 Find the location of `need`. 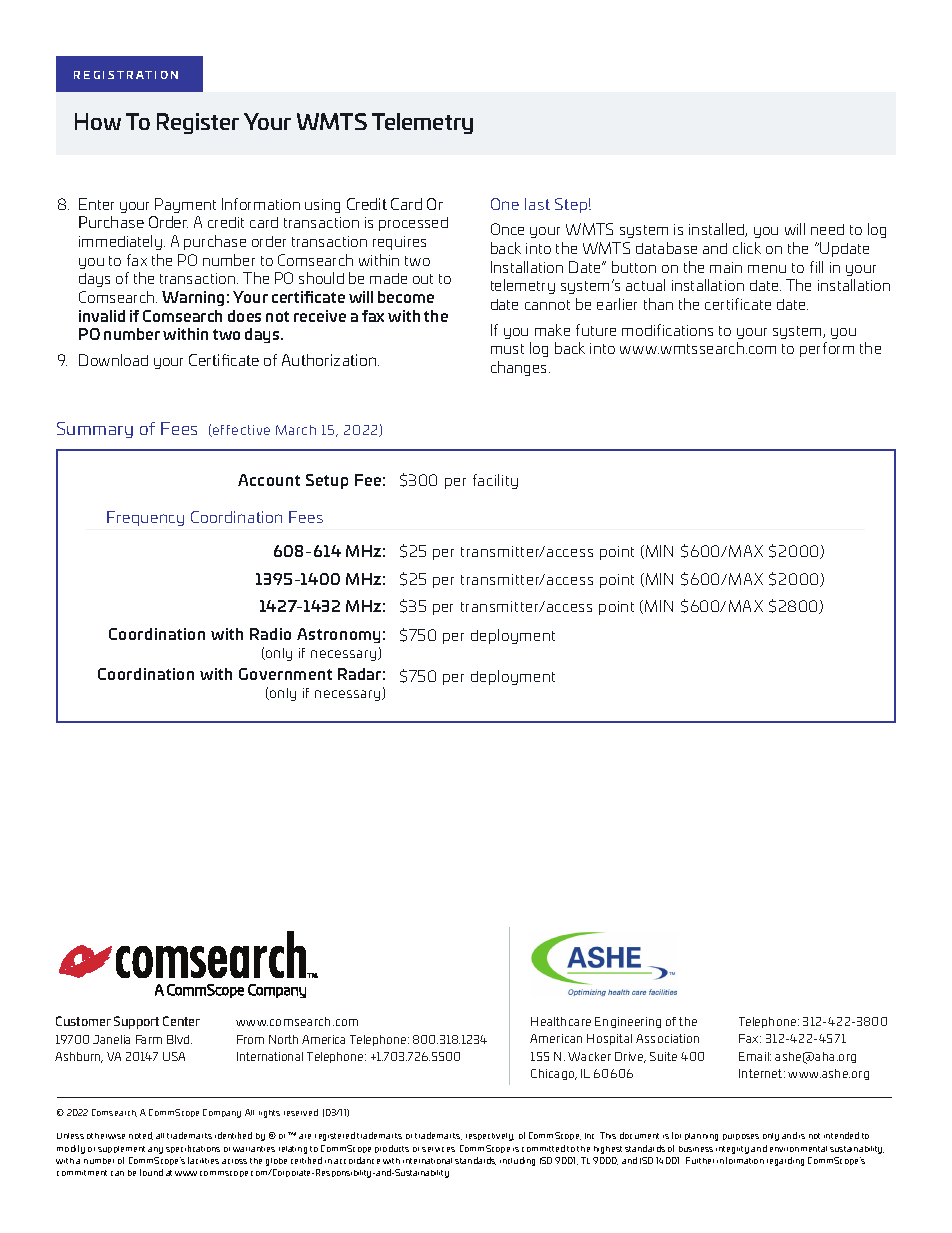

need is located at coordinates (827, 229).
